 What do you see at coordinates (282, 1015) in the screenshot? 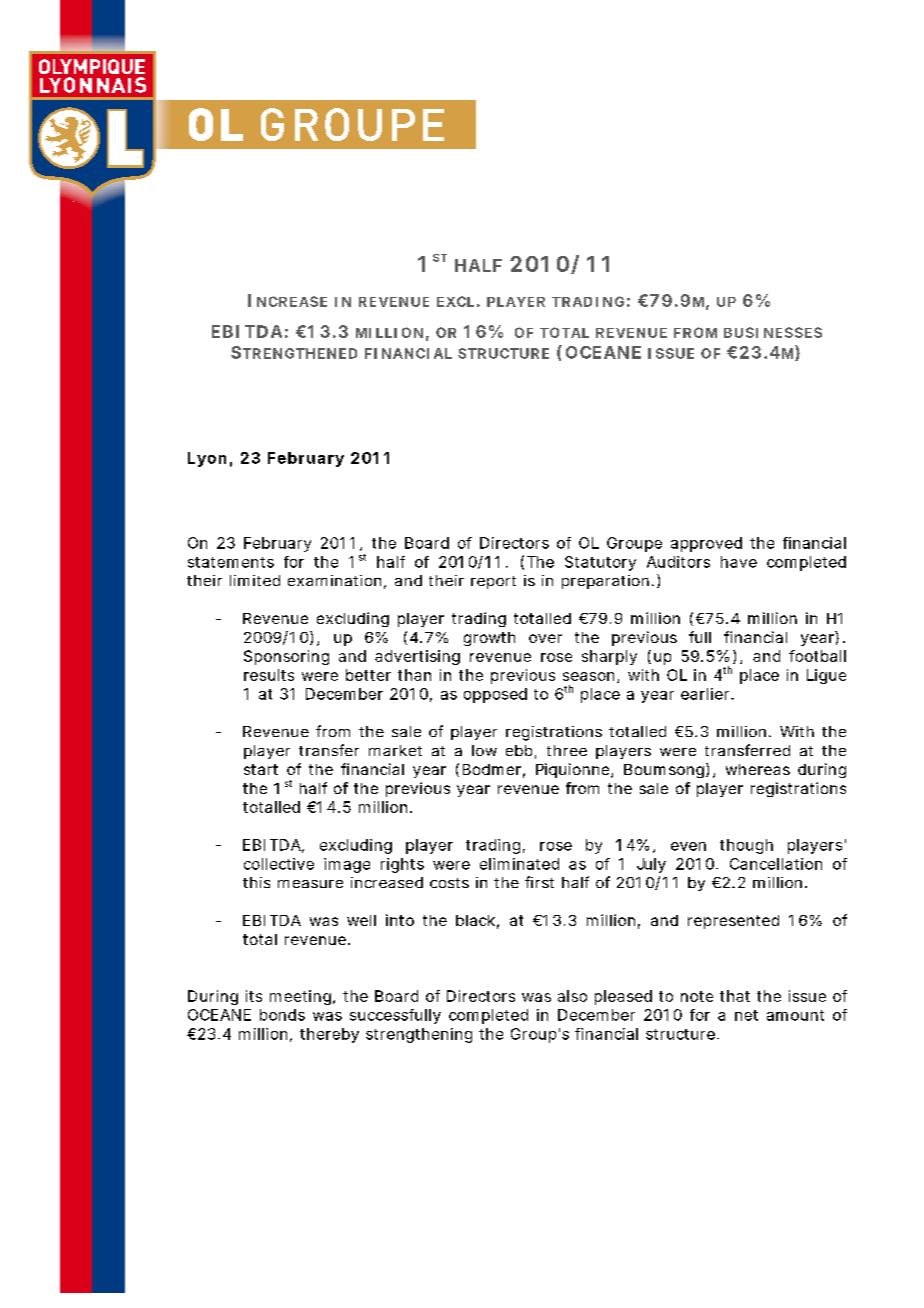
I see `bonds` at bounding box center [282, 1015].
